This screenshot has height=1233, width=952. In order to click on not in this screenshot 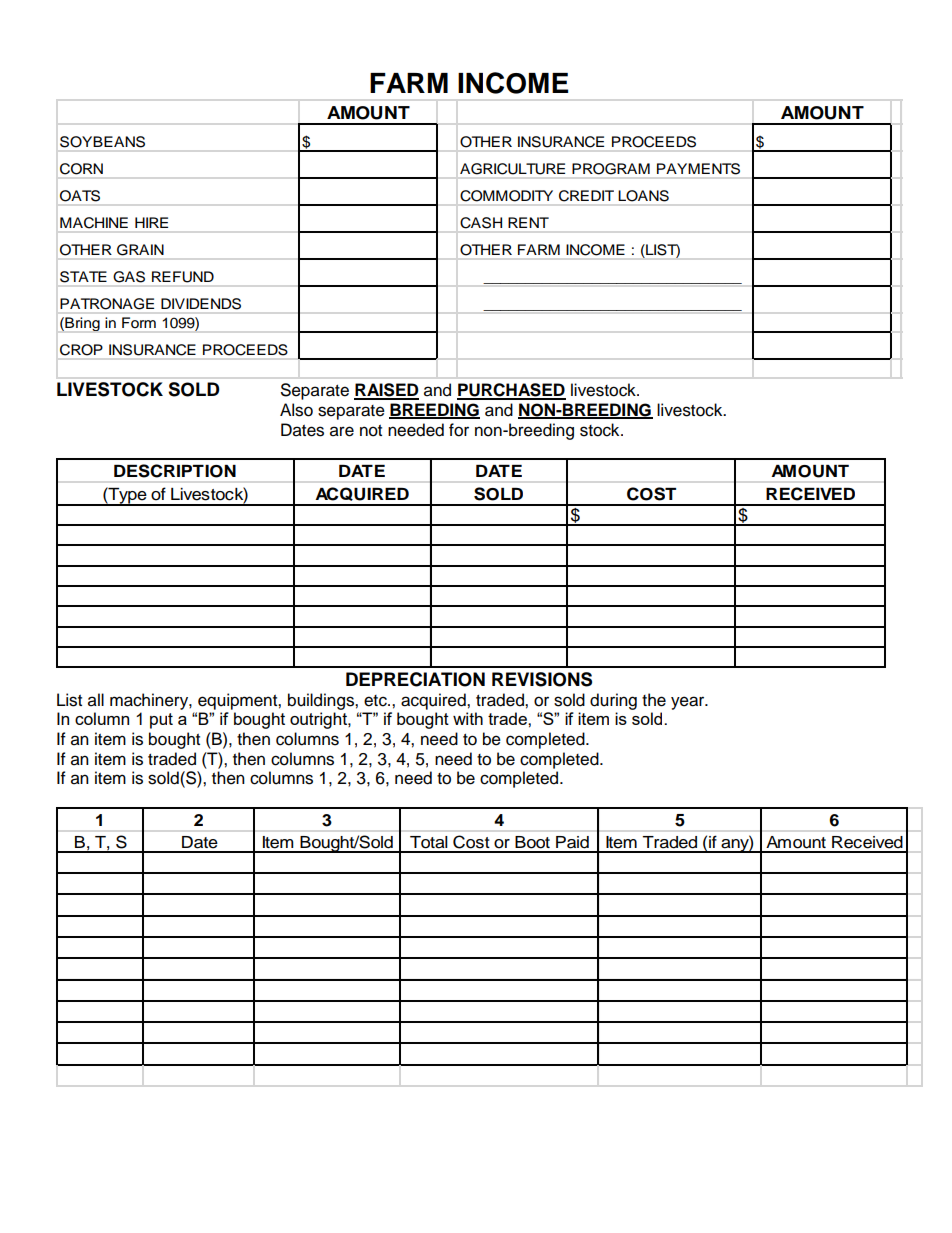, I will do `click(371, 431)`.
